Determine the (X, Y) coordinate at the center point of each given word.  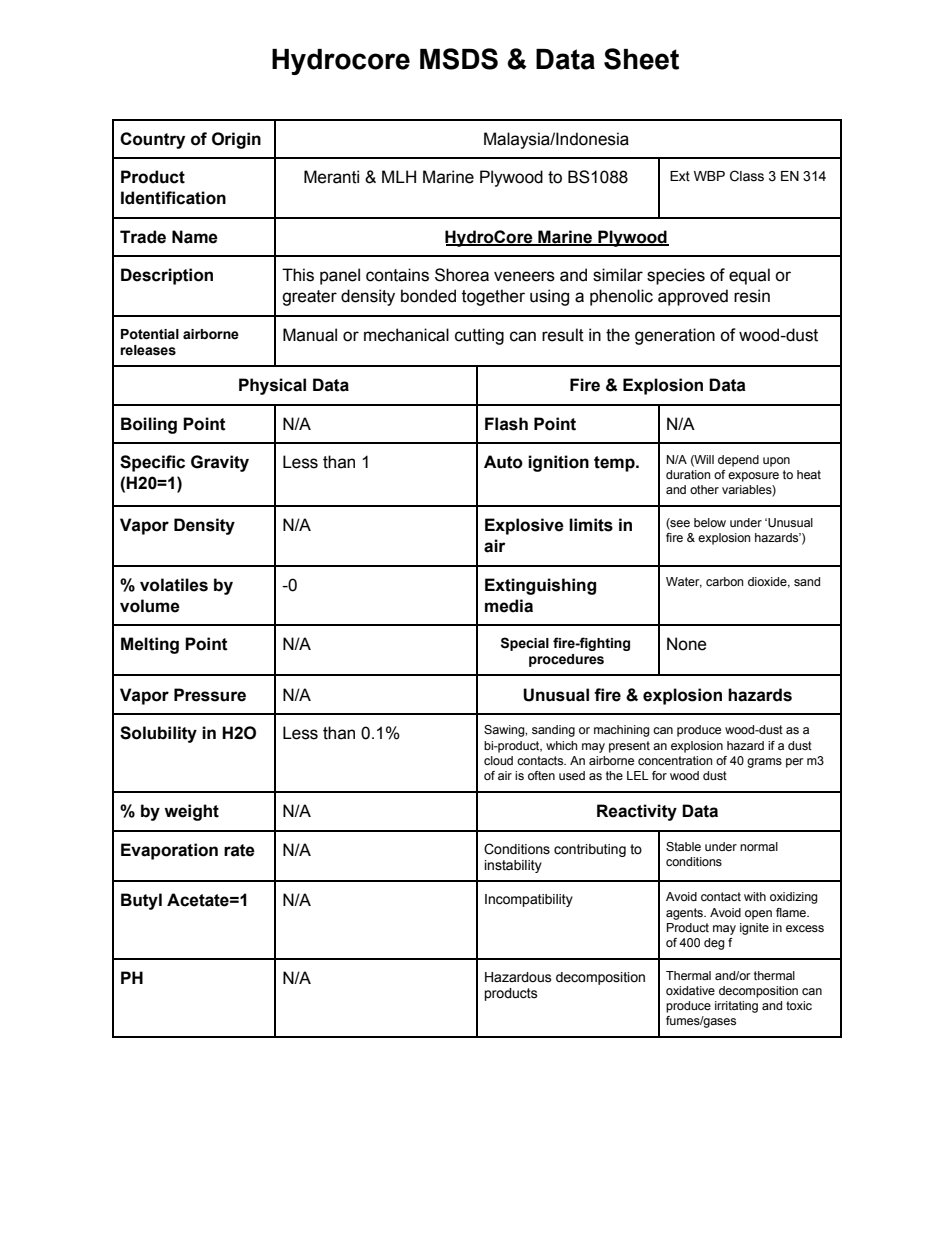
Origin (236, 140)
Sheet (641, 59)
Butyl (141, 901)
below (710, 522)
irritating (736, 1007)
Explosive (524, 526)
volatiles (174, 585)
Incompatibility (529, 900)
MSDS (459, 59)
